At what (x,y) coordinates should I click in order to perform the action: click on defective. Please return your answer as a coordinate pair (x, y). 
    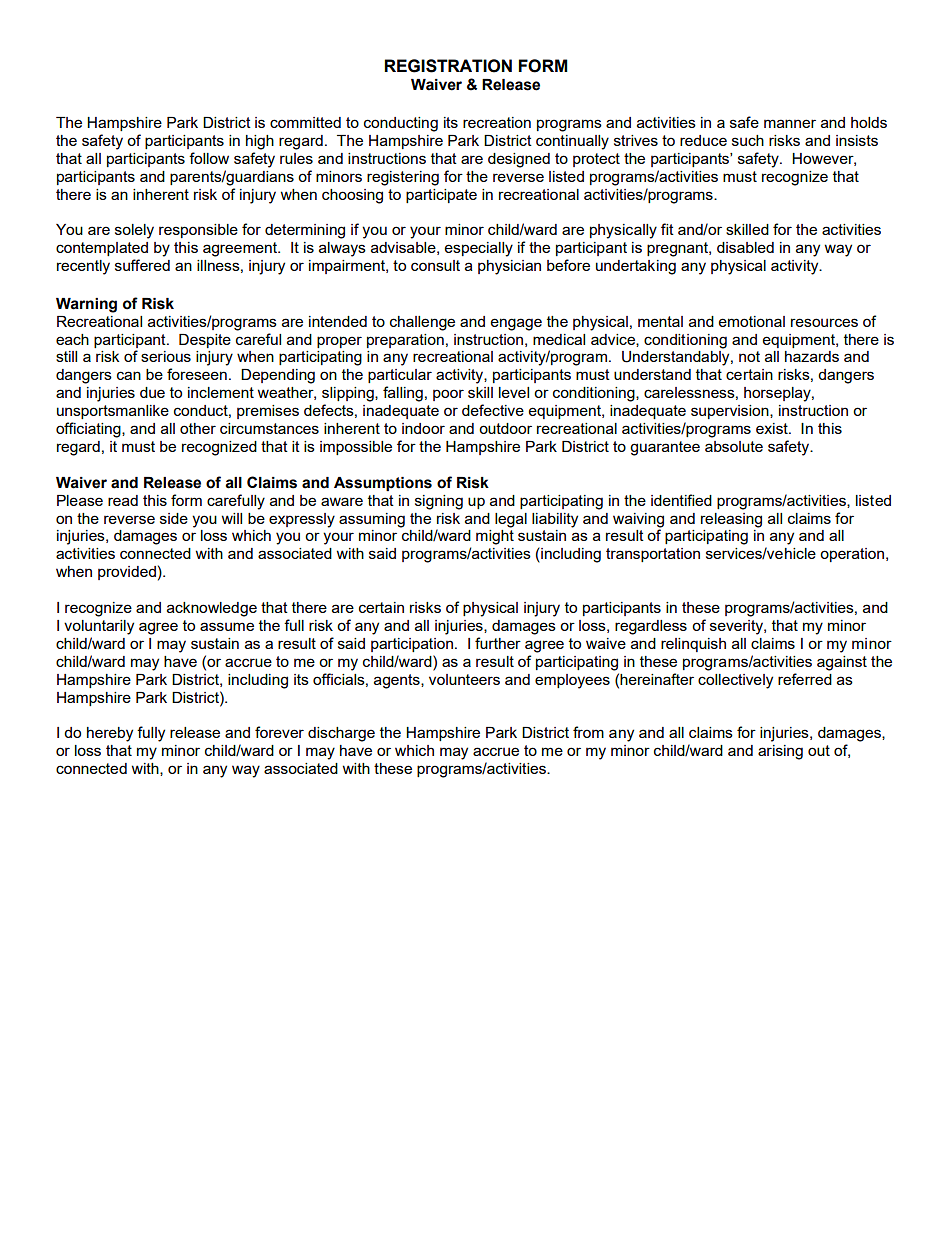
    Looking at the image, I should click on (493, 410).
